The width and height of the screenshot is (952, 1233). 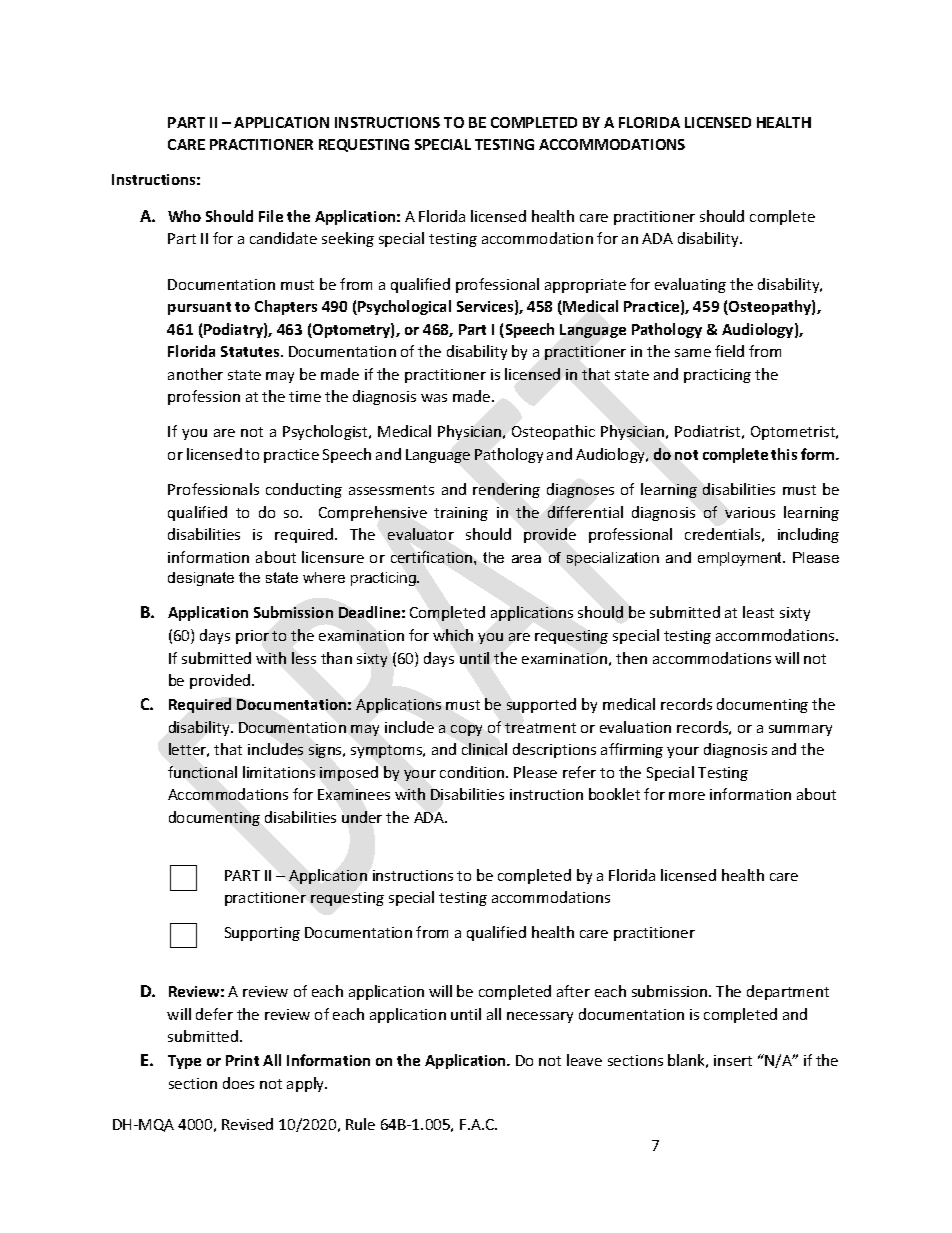 What do you see at coordinates (453, 635) in the screenshot?
I see `which` at bounding box center [453, 635].
